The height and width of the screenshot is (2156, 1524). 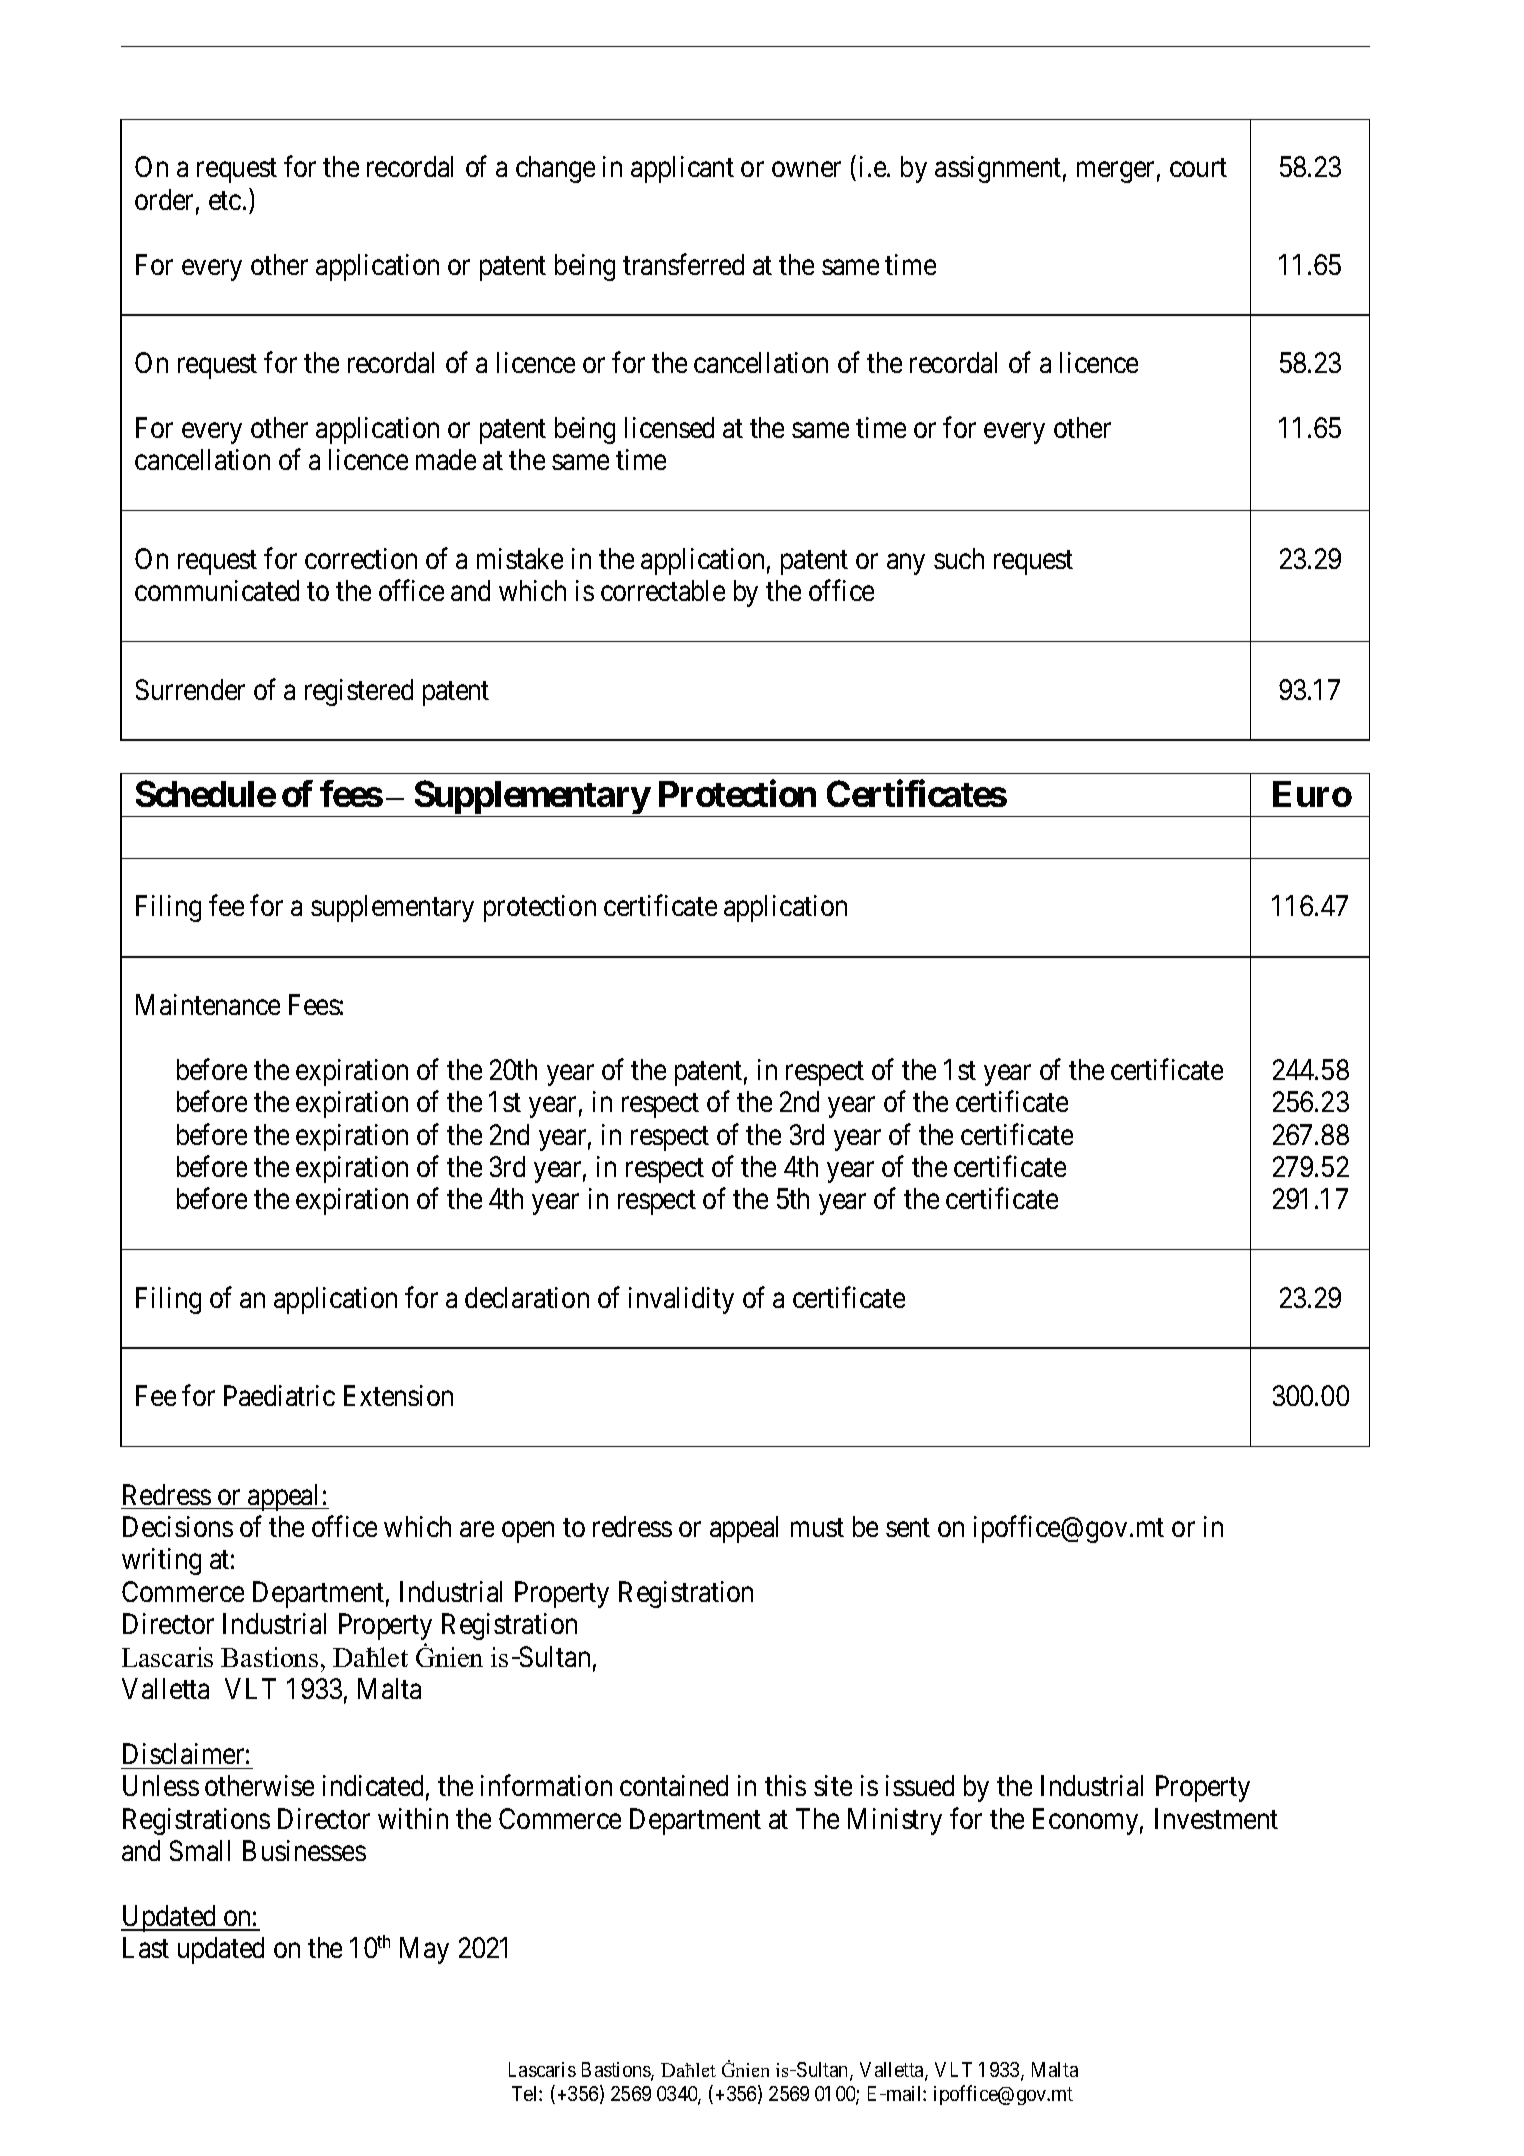 What do you see at coordinates (908, 1528) in the screenshot?
I see `sent` at bounding box center [908, 1528].
